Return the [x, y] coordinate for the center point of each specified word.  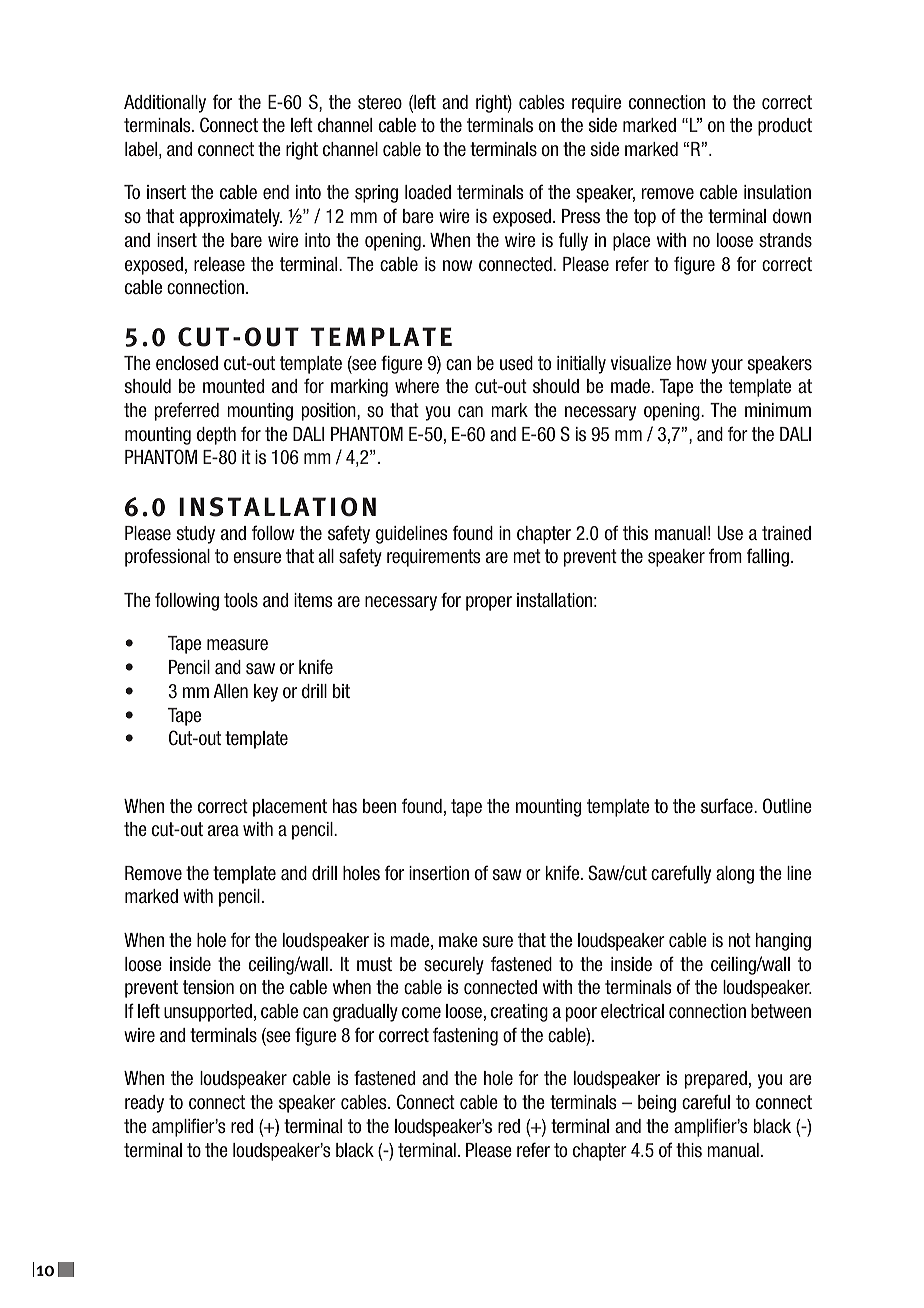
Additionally [165, 104]
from [725, 555]
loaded [428, 192]
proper [489, 603]
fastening [465, 1036]
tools [241, 600]
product [785, 127]
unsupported [208, 1013]
